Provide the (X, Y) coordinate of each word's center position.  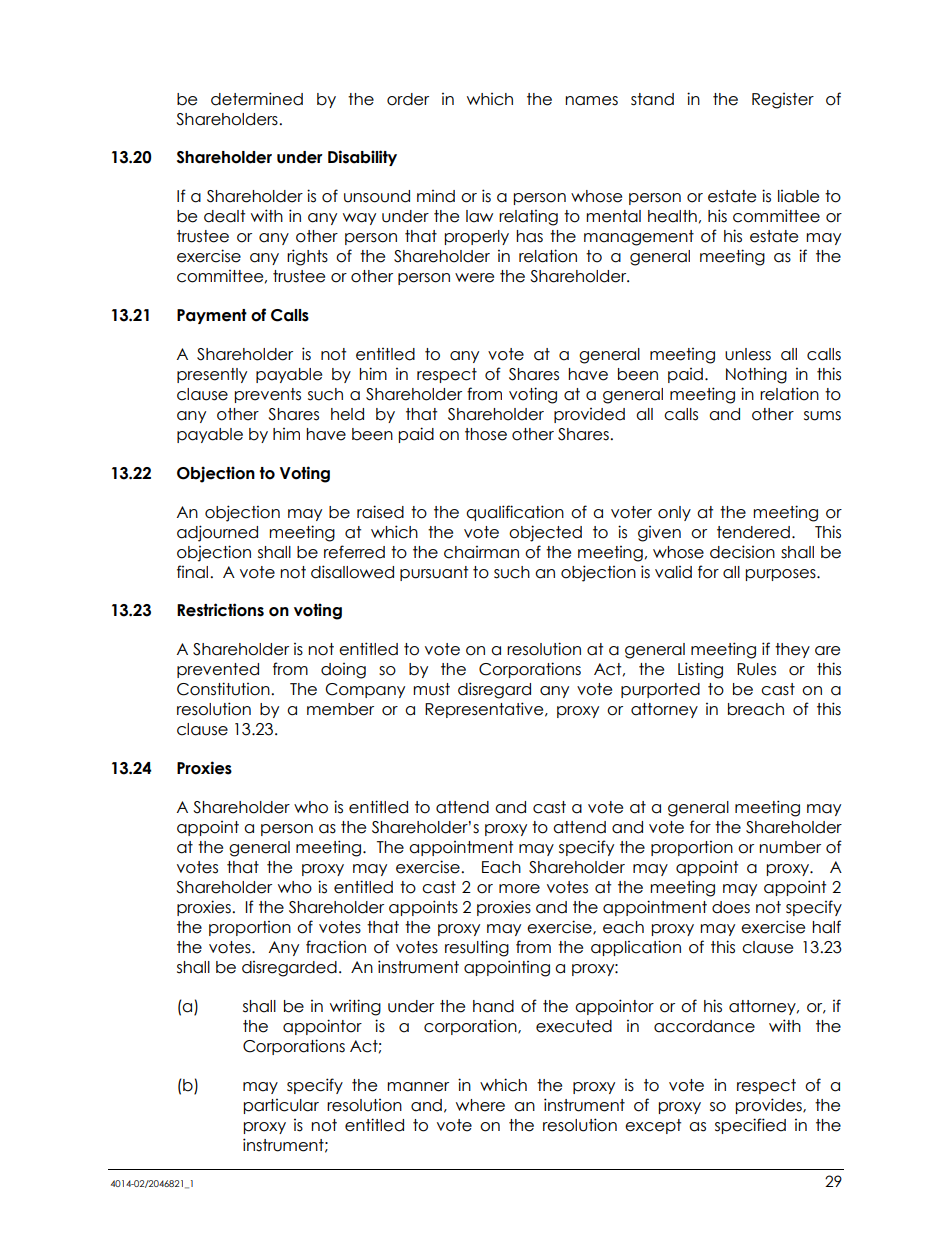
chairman (481, 552)
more (519, 889)
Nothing (756, 375)
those (486, 434)
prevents (268, 395)
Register (783, 101)
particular (281, 1106)
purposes (782, 575)
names (591, 101)
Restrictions (220, 610)
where (480, 1105)
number (790, 847)
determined (257, 99)
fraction (336, 947)
